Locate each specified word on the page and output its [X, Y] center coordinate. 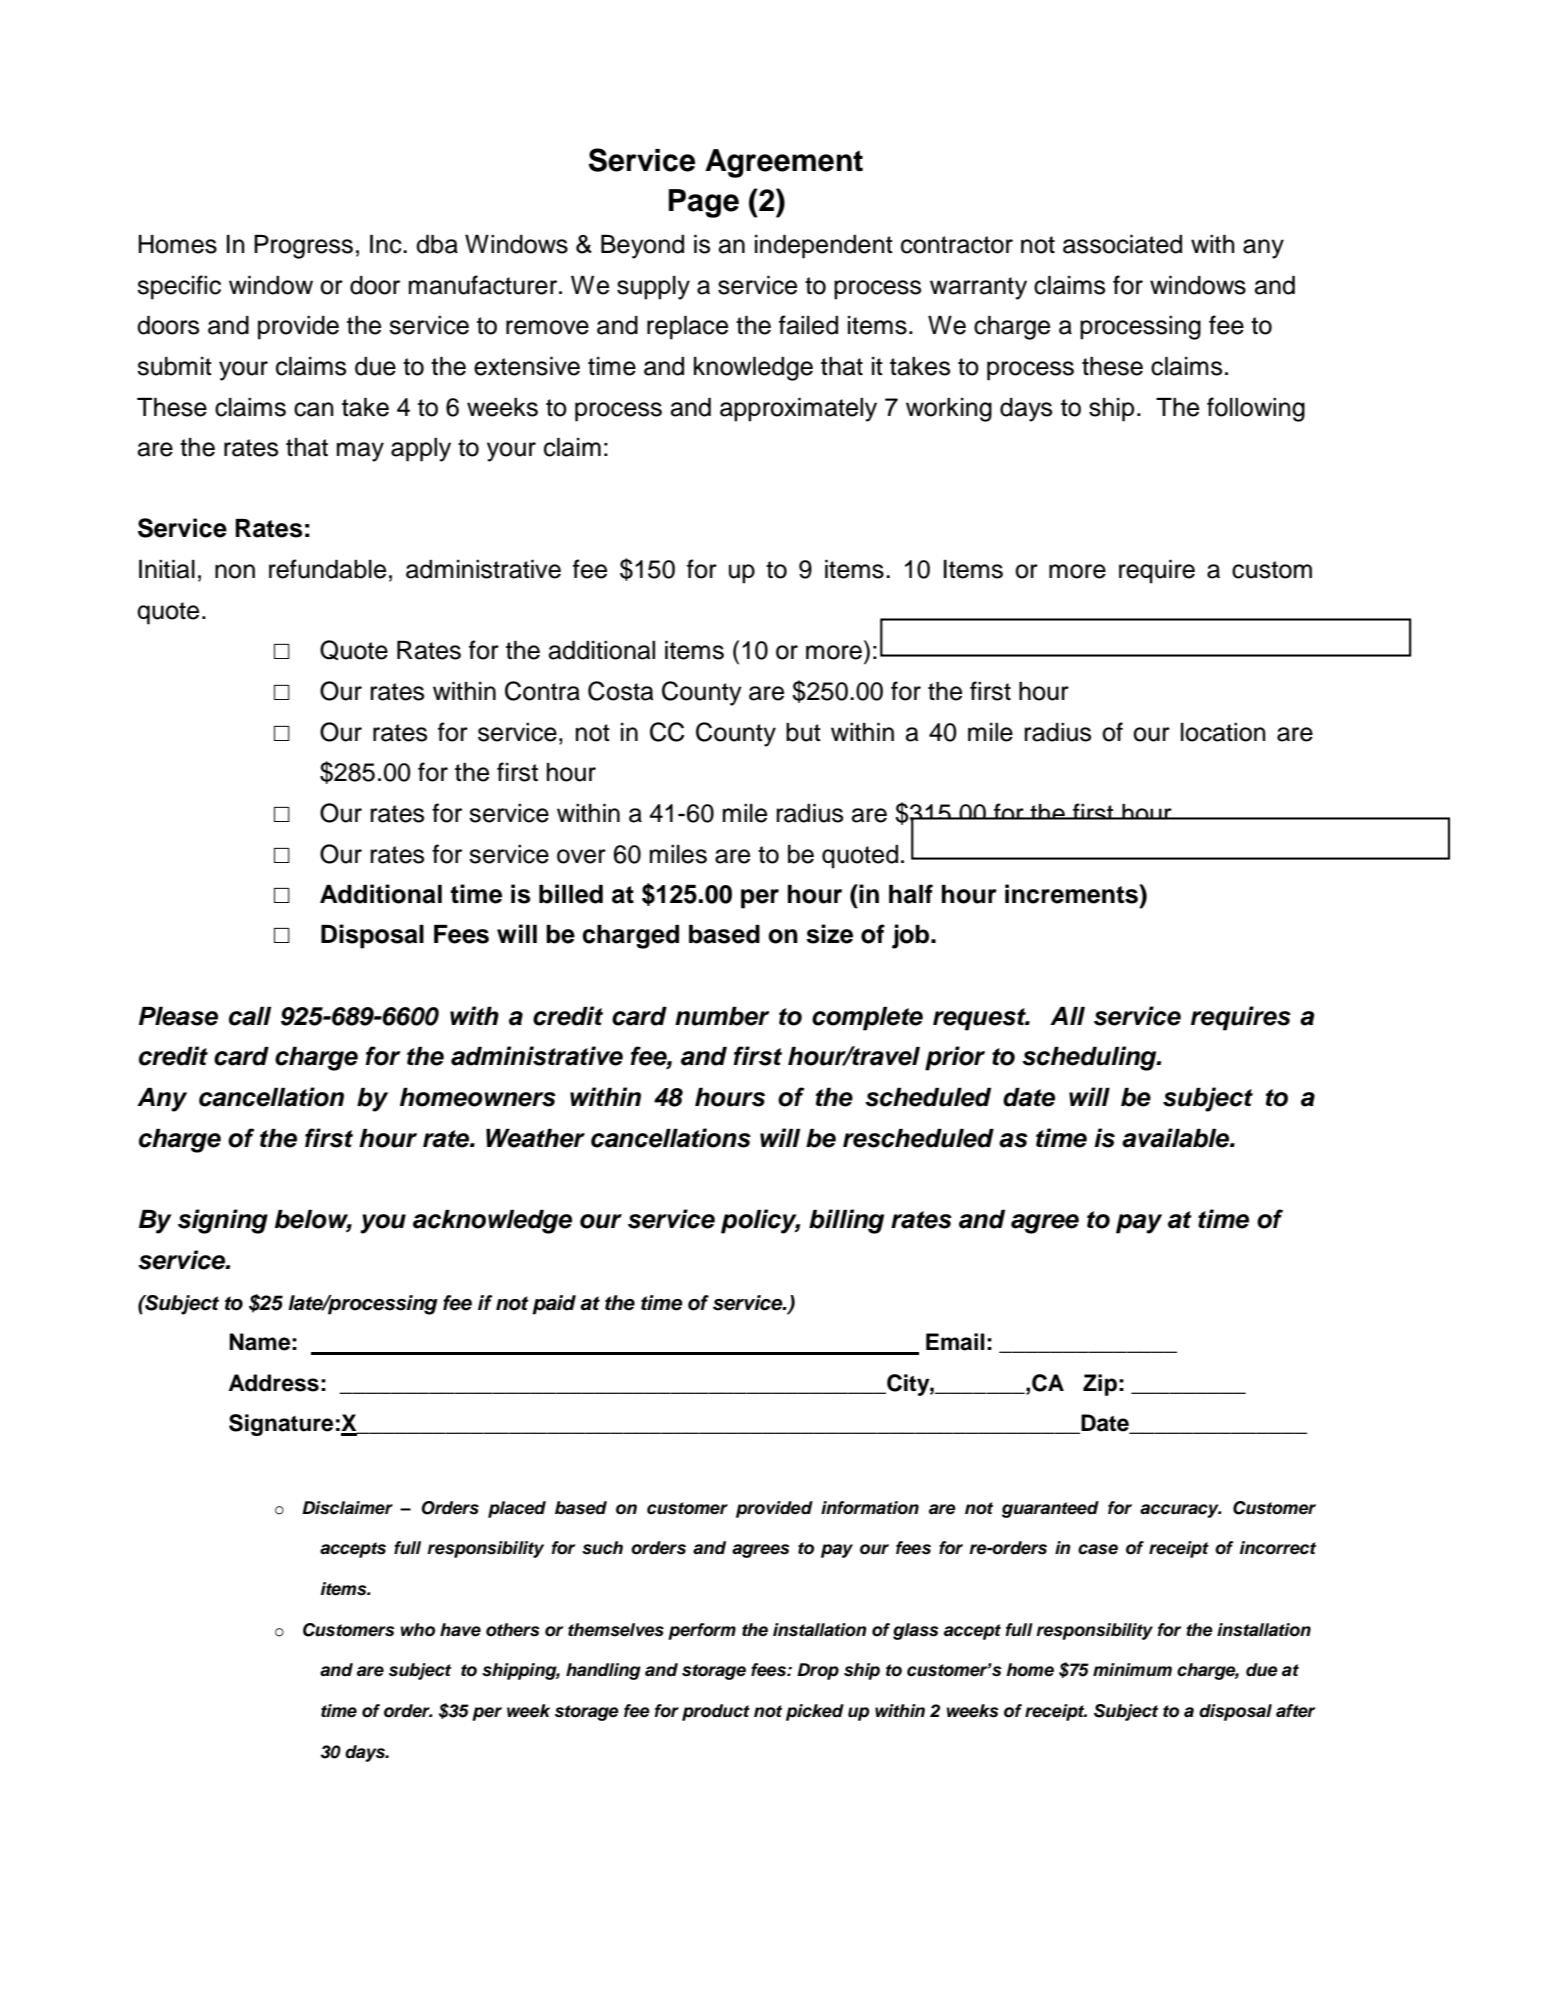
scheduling [1090, 1058]
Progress [303, 247]
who [418, 1630]
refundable [327, 569]
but [803, 732]
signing [223, 1221]
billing [846, 1221]
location [1223, 732]
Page [704, 203]
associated [1122, 244]
